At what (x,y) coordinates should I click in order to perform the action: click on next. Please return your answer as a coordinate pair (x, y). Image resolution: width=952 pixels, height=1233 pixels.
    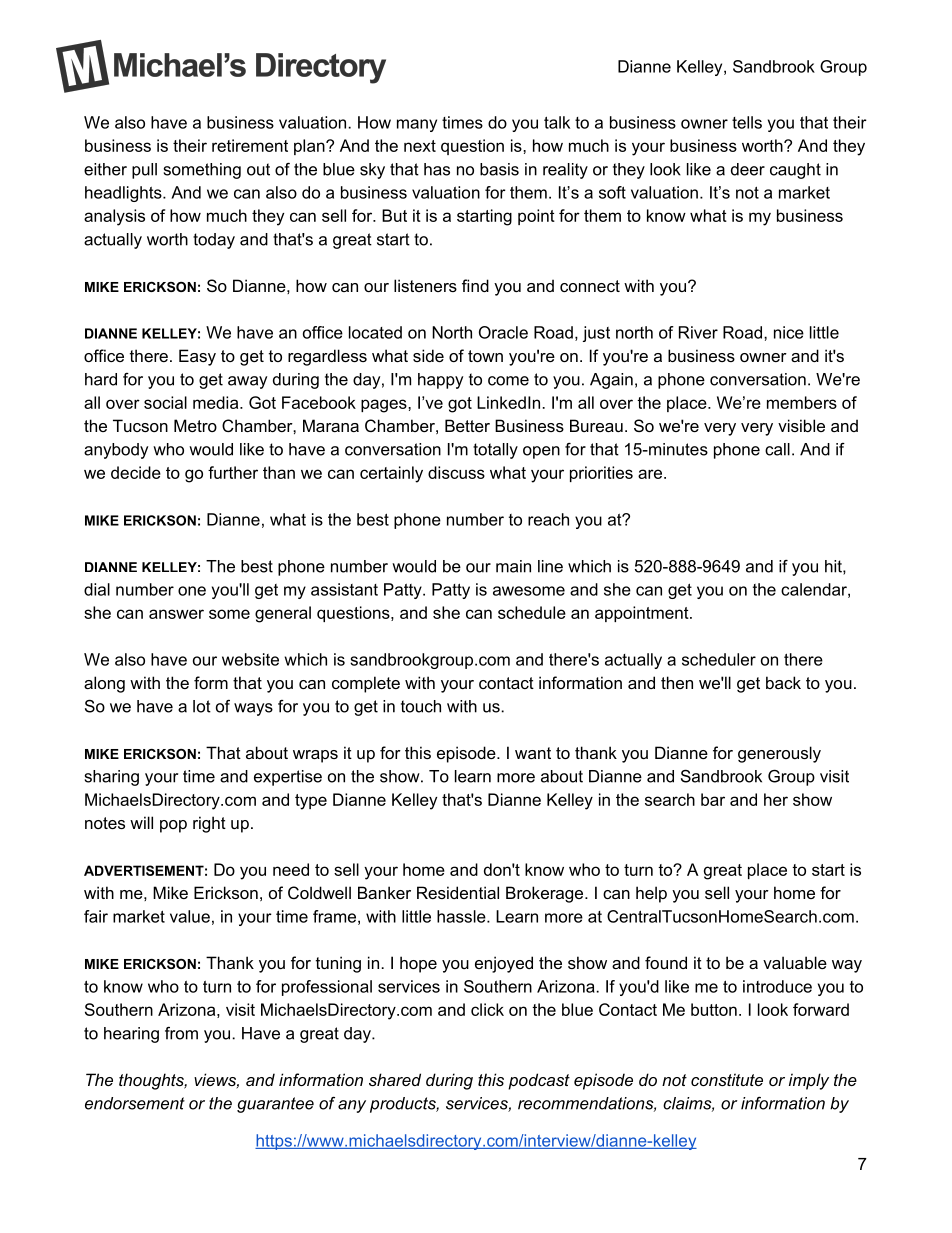
    Looking at the image, I should click on (420, 146).
